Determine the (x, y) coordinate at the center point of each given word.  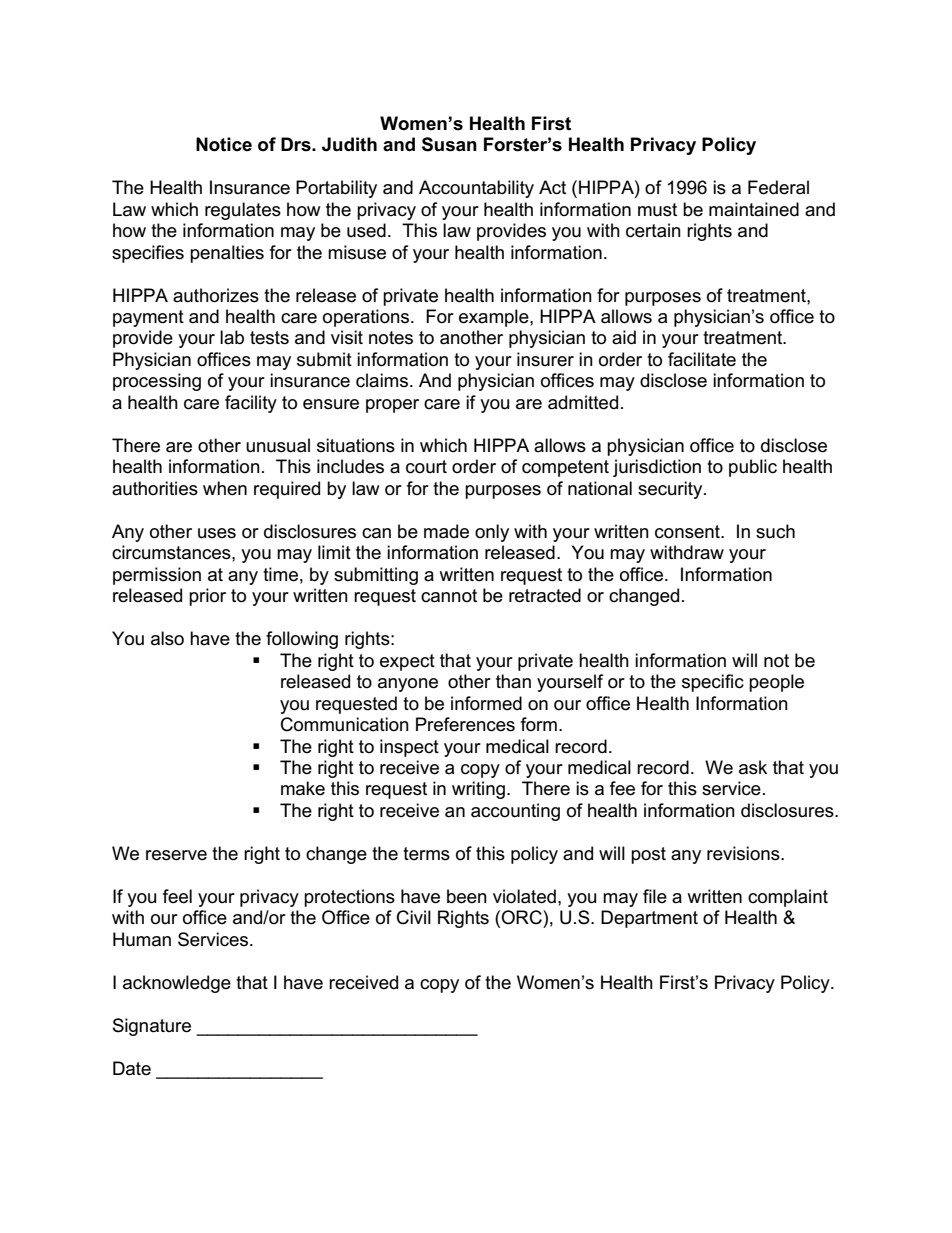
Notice (224, 144)
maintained (754, 209)
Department (649, 919)
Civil (414, 917)
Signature (152, 1027)
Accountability (476, 189)
